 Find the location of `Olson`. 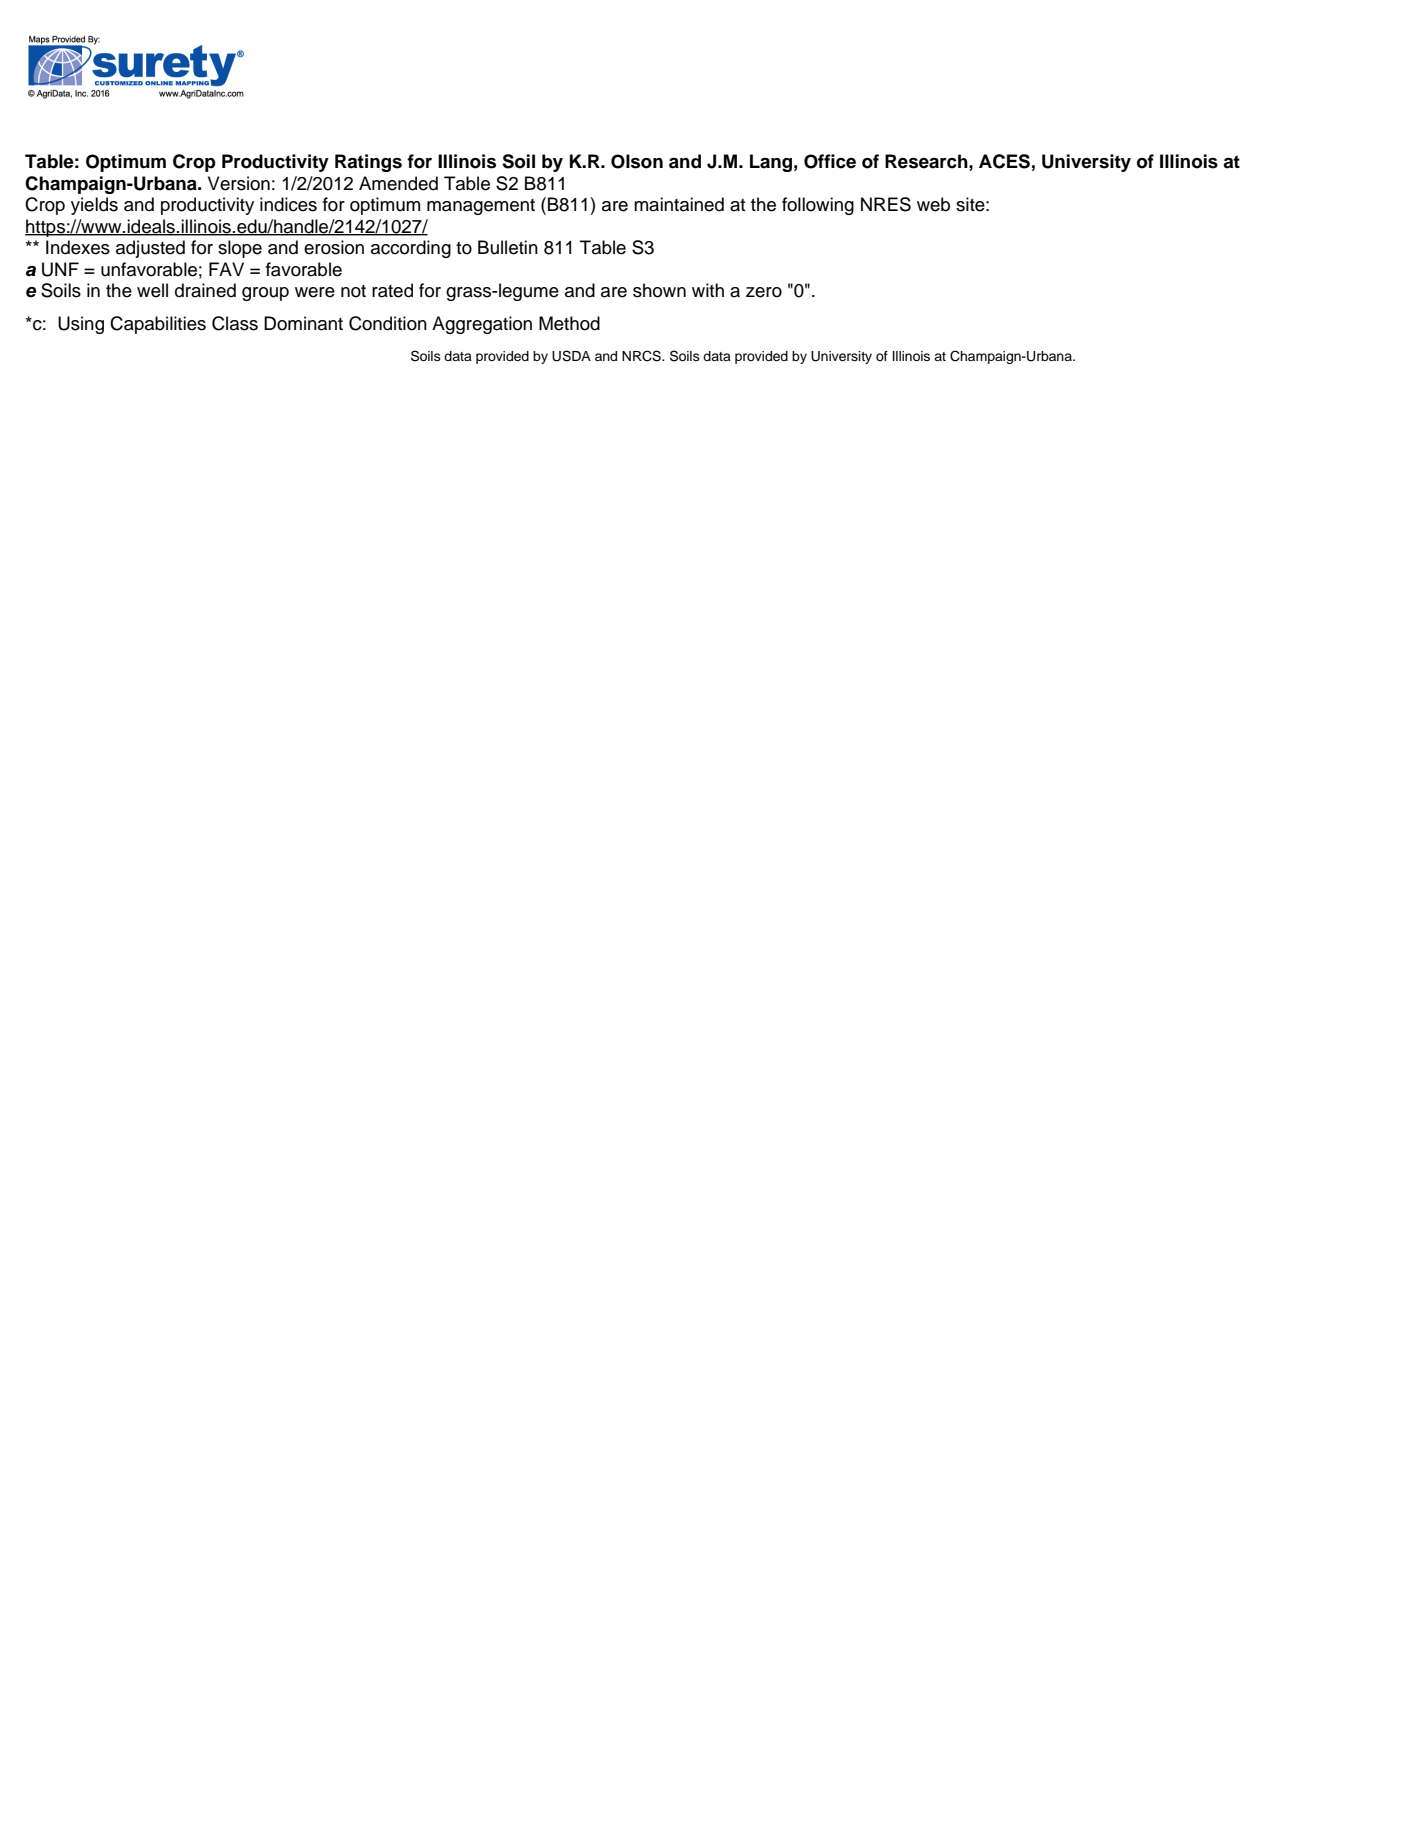

Olson is located at coordinates (637, 161).
